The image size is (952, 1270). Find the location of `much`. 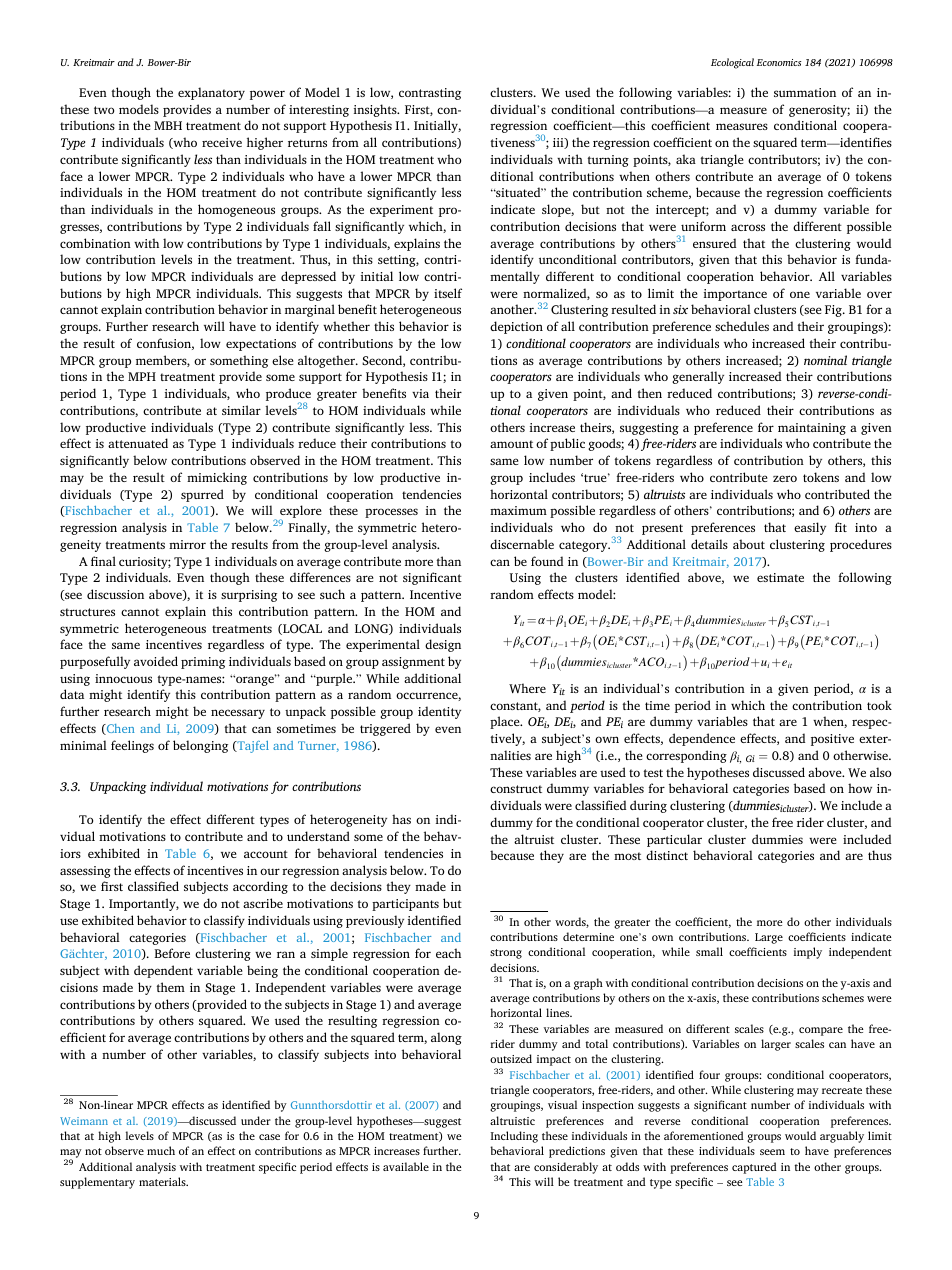

much is located at coordinates (161, 1150).
